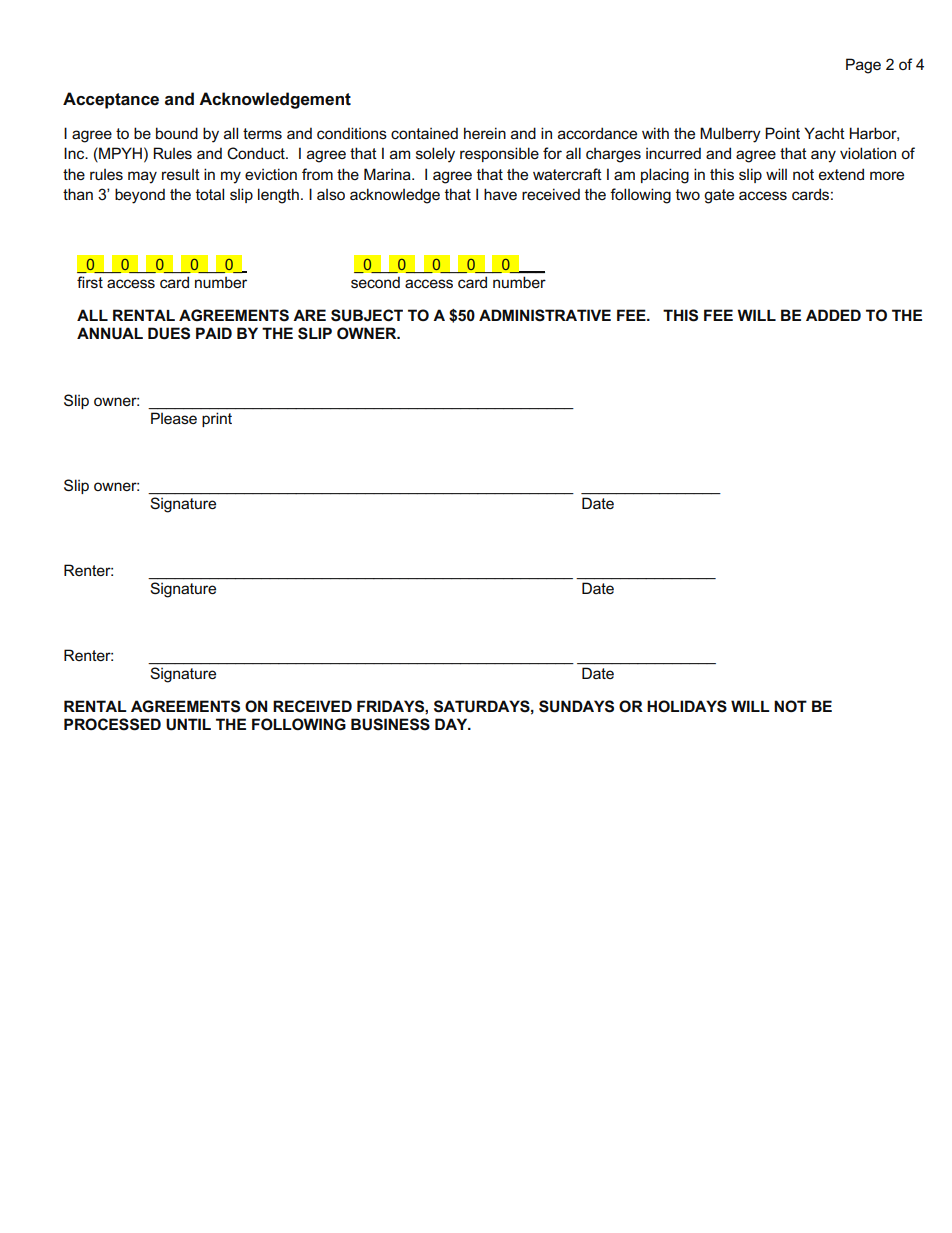 This screenshot has width=952, height=1233. I want to click on Page, so click(863, 66).
